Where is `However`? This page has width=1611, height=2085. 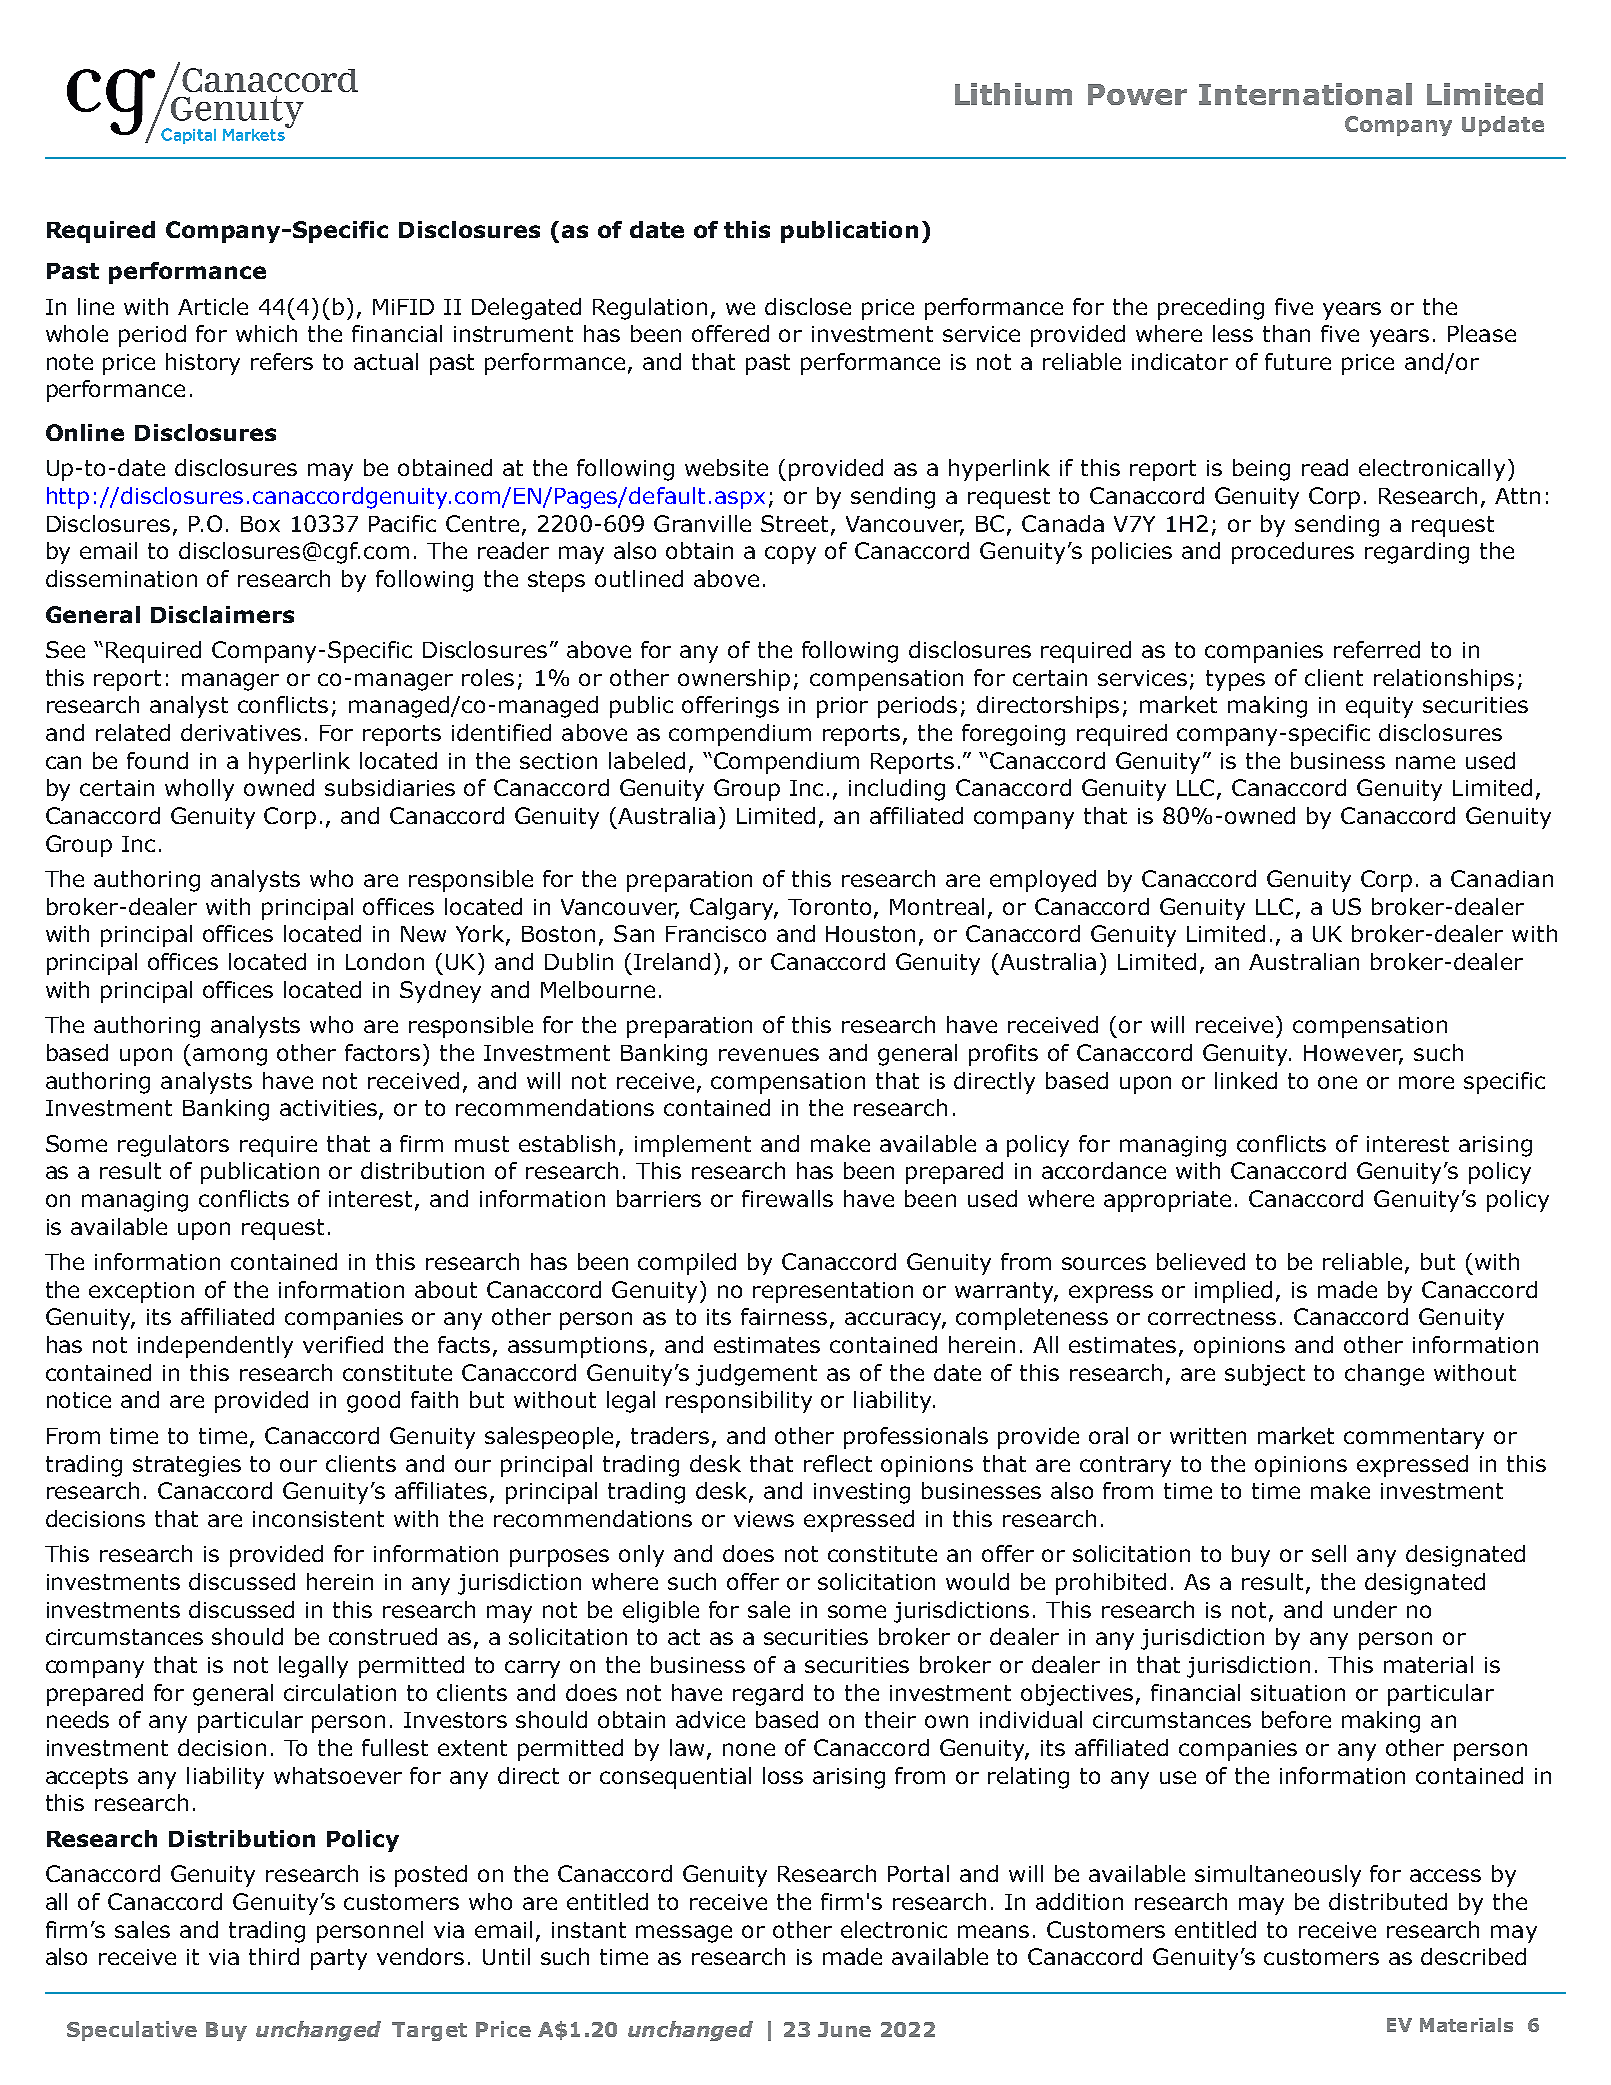
However is located at coordinates (1353, 1054).
